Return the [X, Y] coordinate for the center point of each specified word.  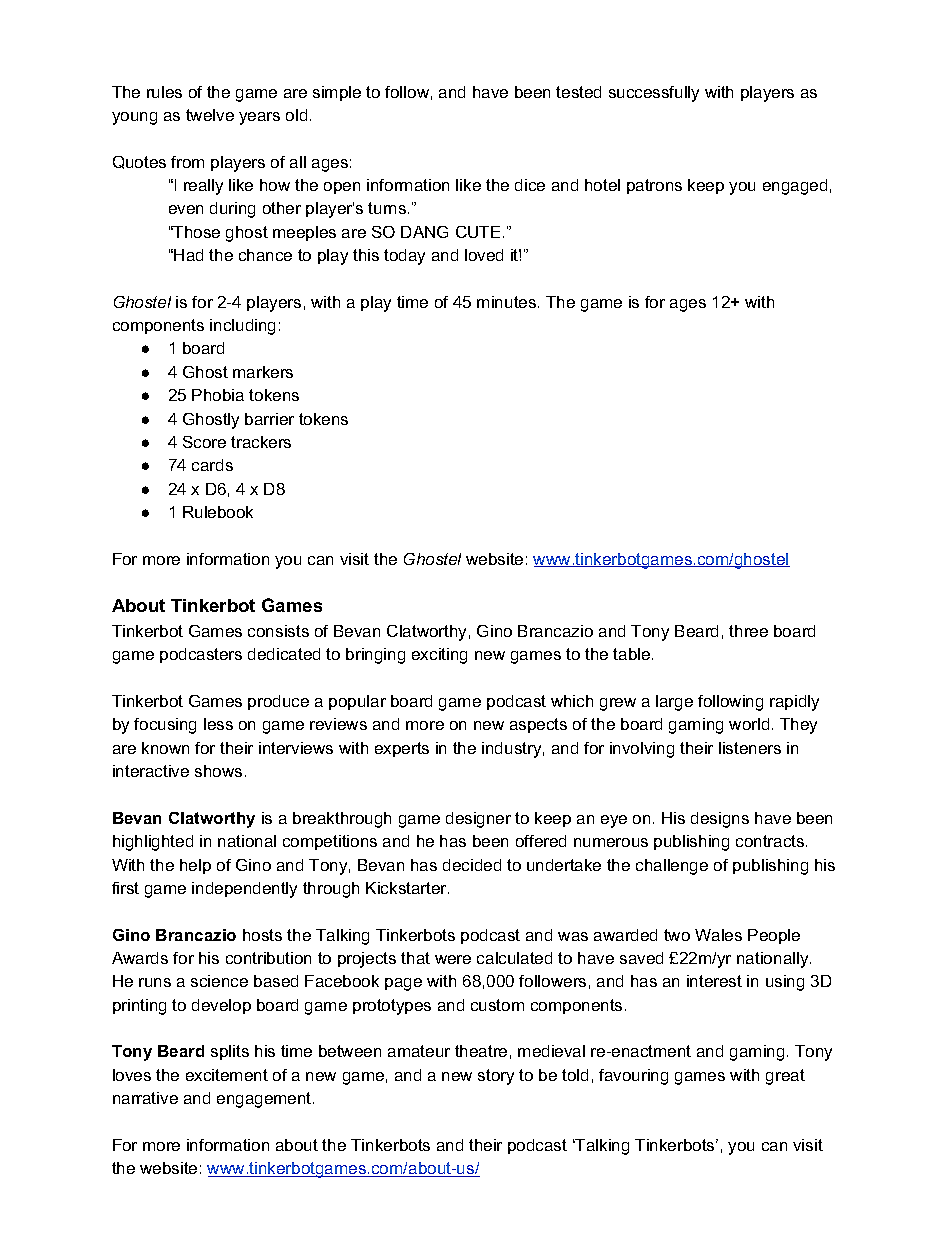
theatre [481, 1051]
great [785, 1077]
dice [530, 185]
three [748, 631]
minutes [508, 302]
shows [218, 771]
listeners [750, 748]
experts [402, 749]
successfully [654, 94]
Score [204, 442]
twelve [210, 115]
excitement [227, 1075]
